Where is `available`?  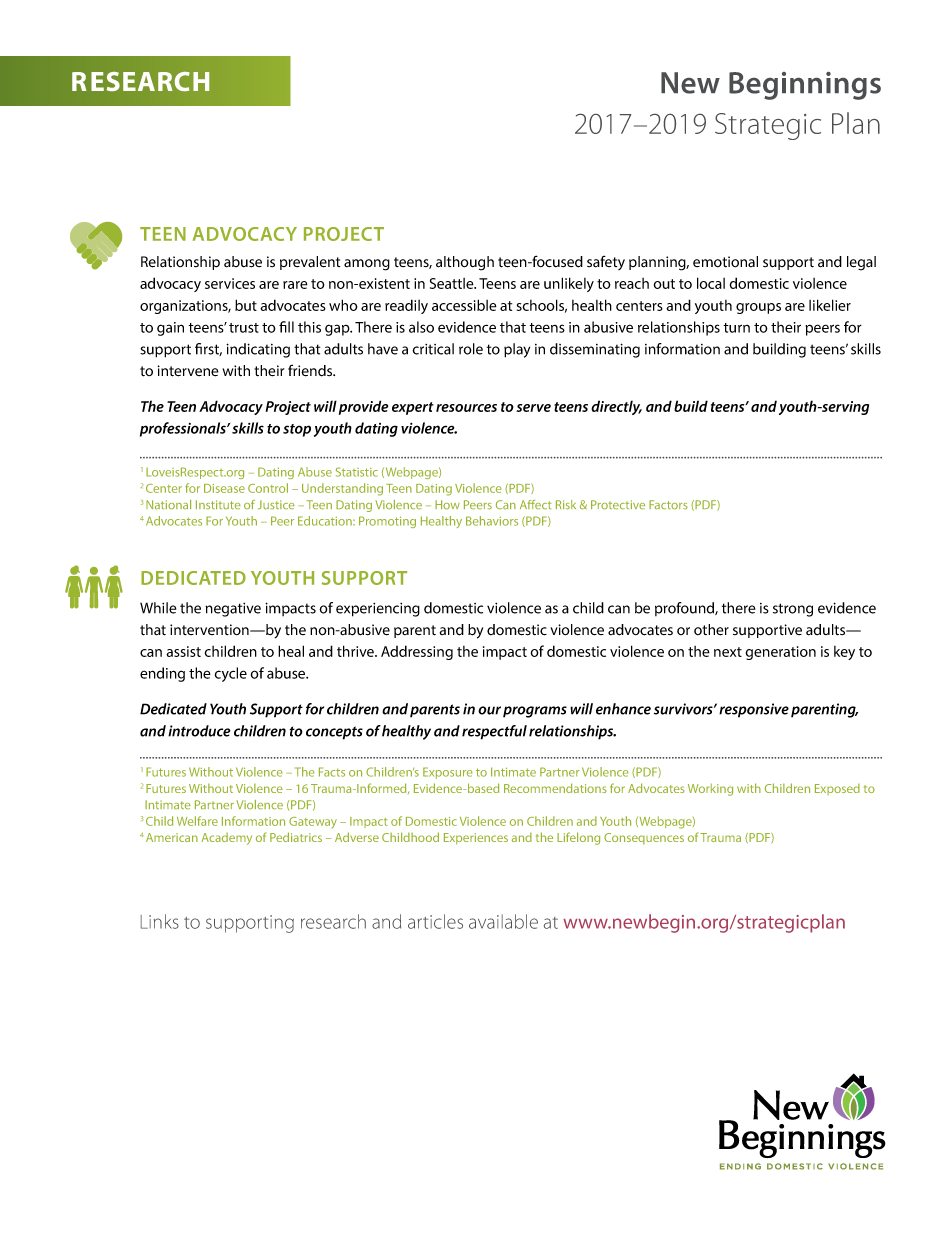 available is located at coordinates (503, 921).
